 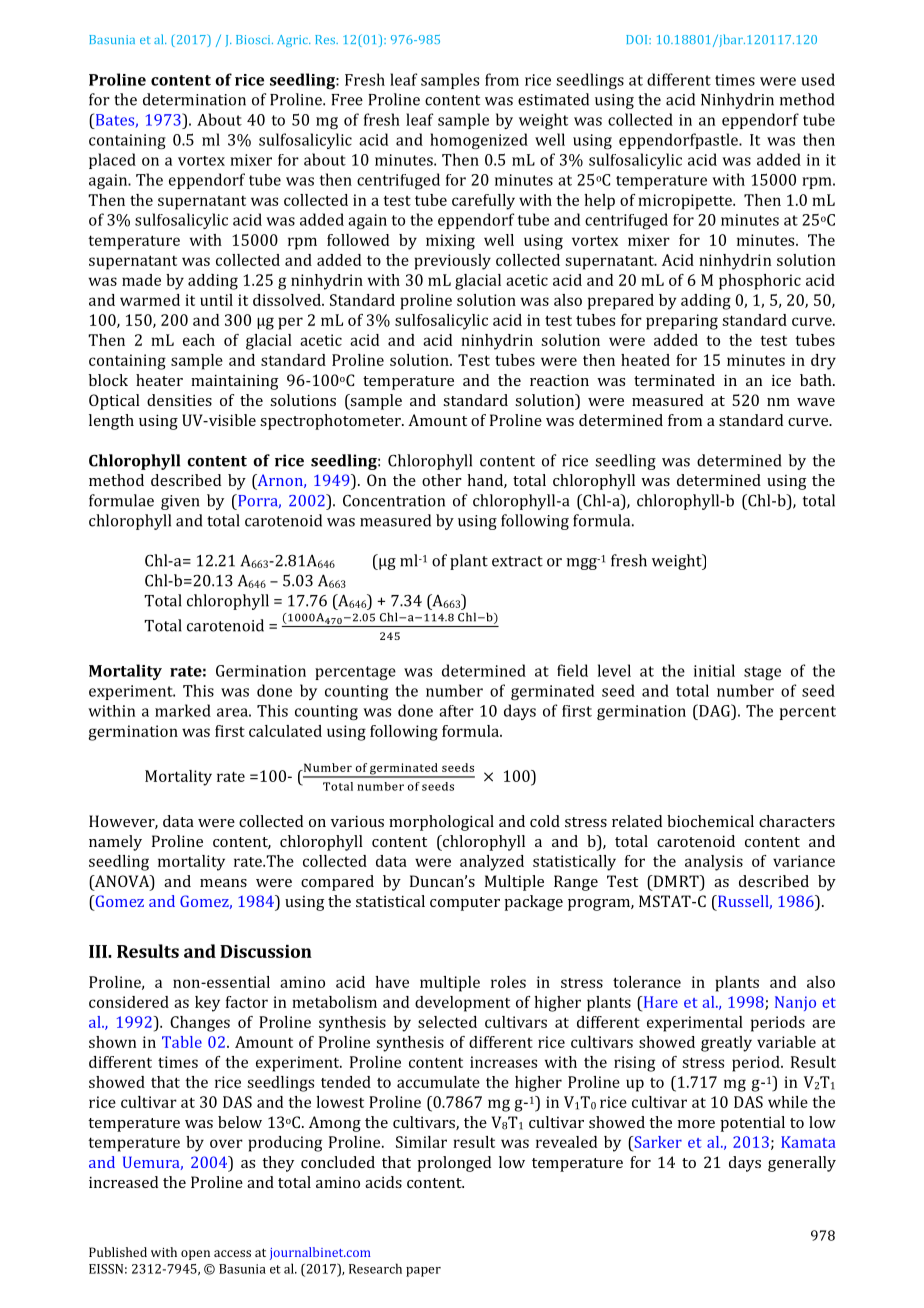 I want to click on determination, so click(x=194, y=99).
